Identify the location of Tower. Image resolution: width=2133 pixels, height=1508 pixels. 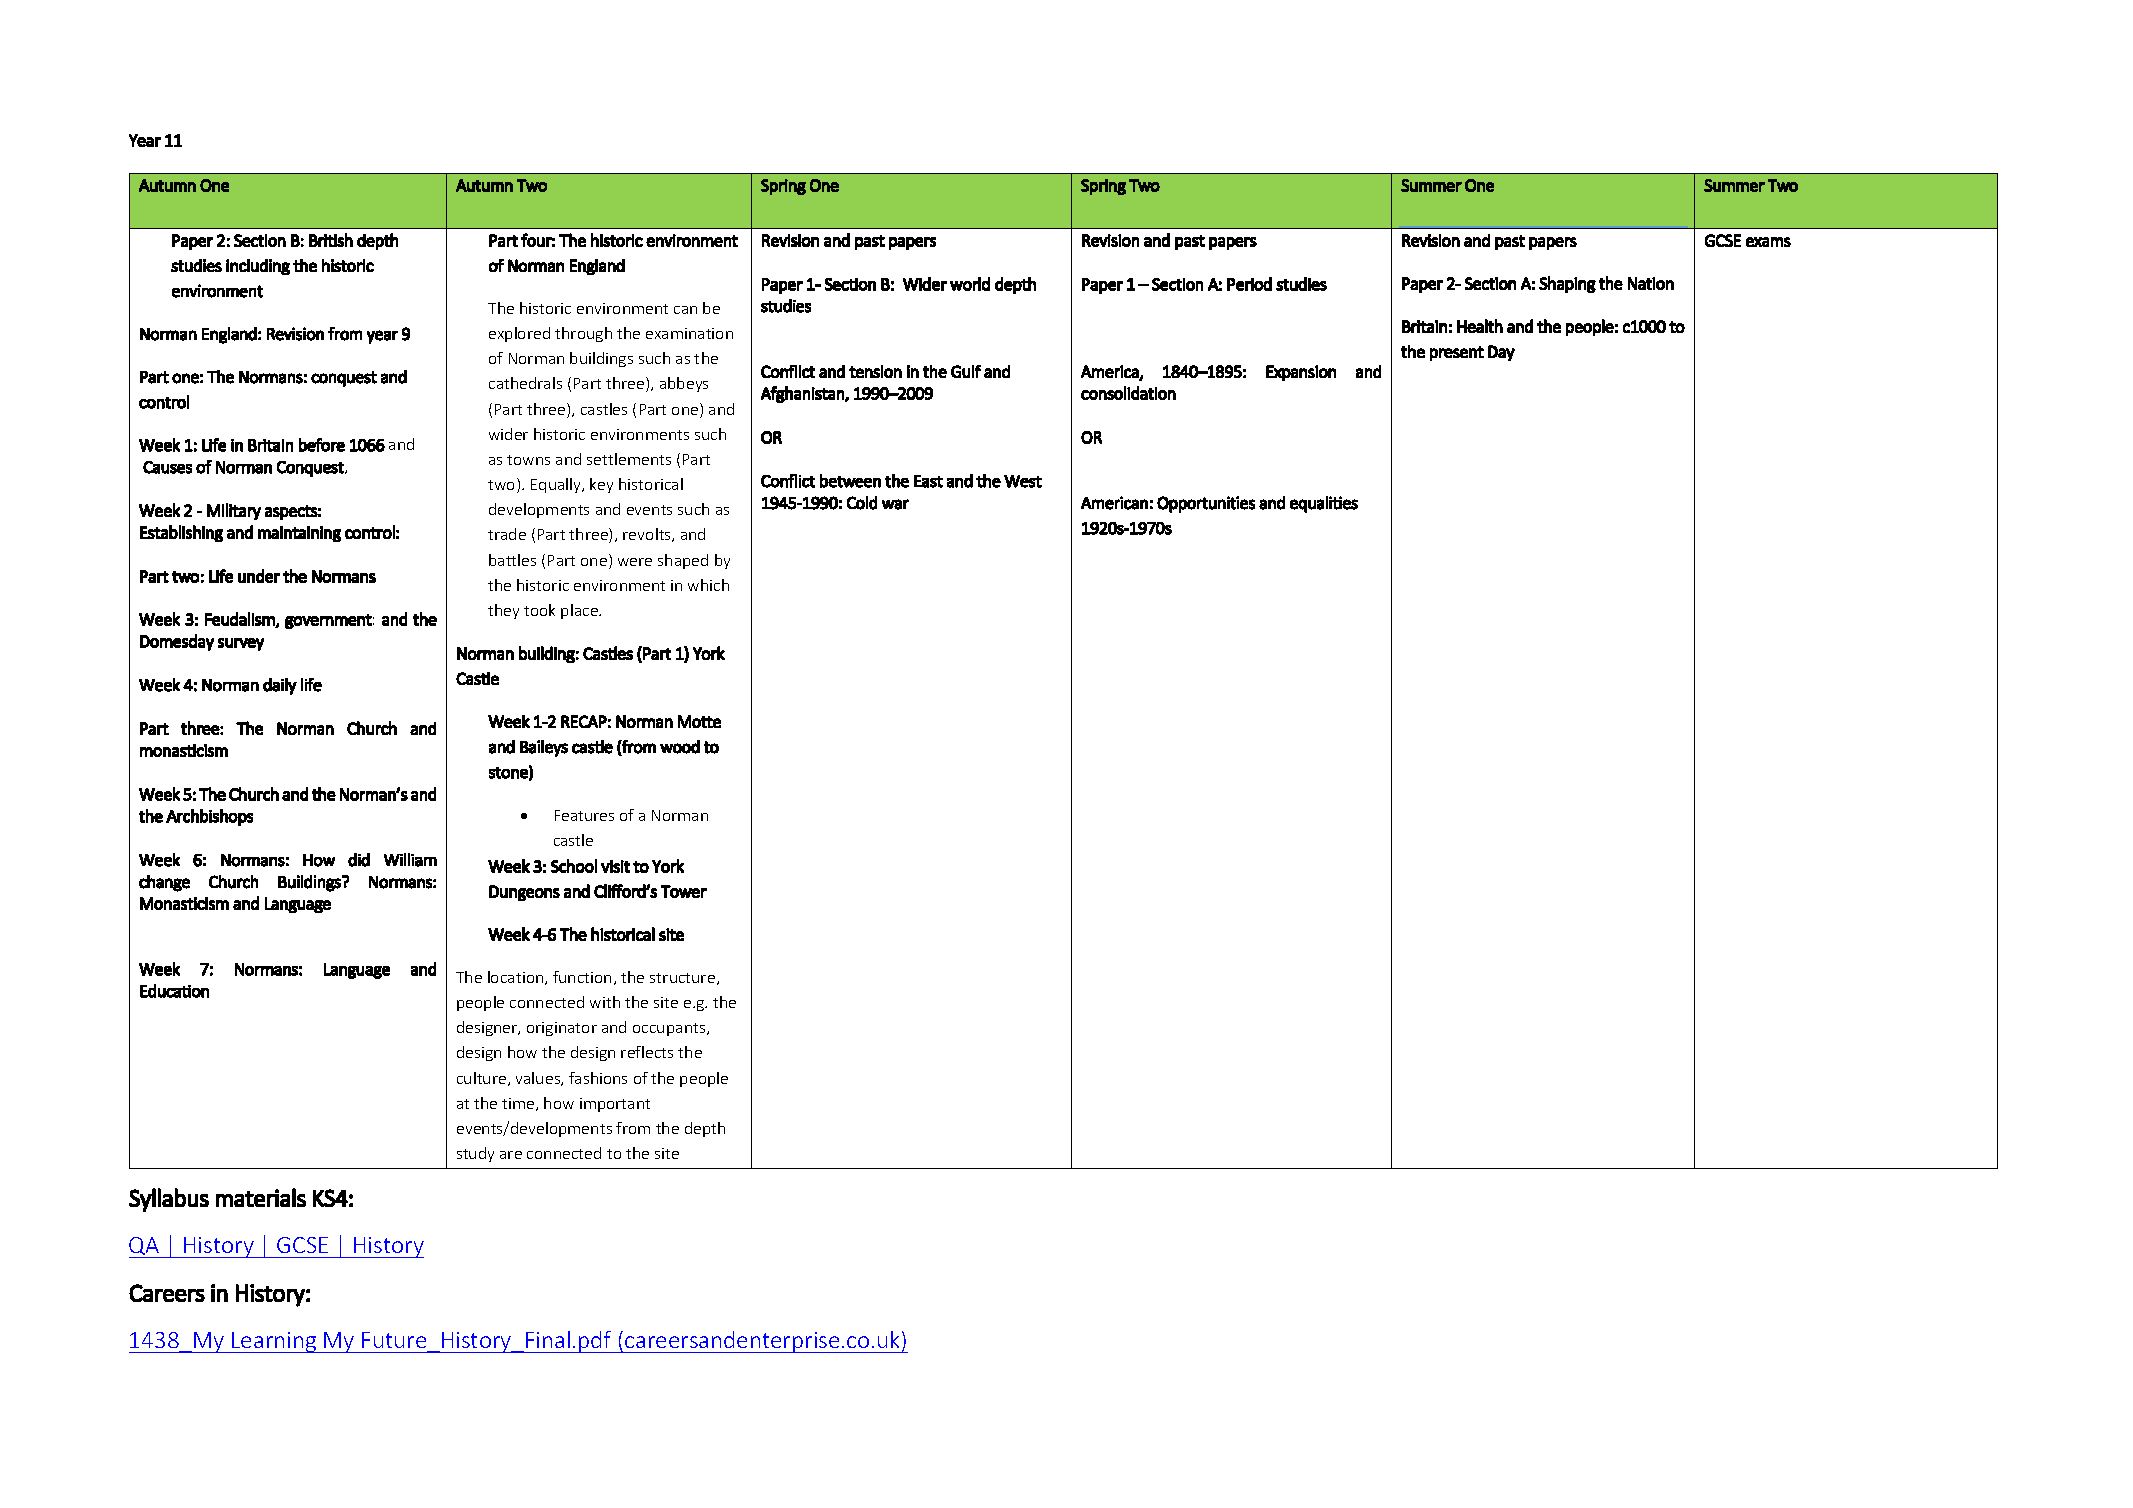
(684, 891).
